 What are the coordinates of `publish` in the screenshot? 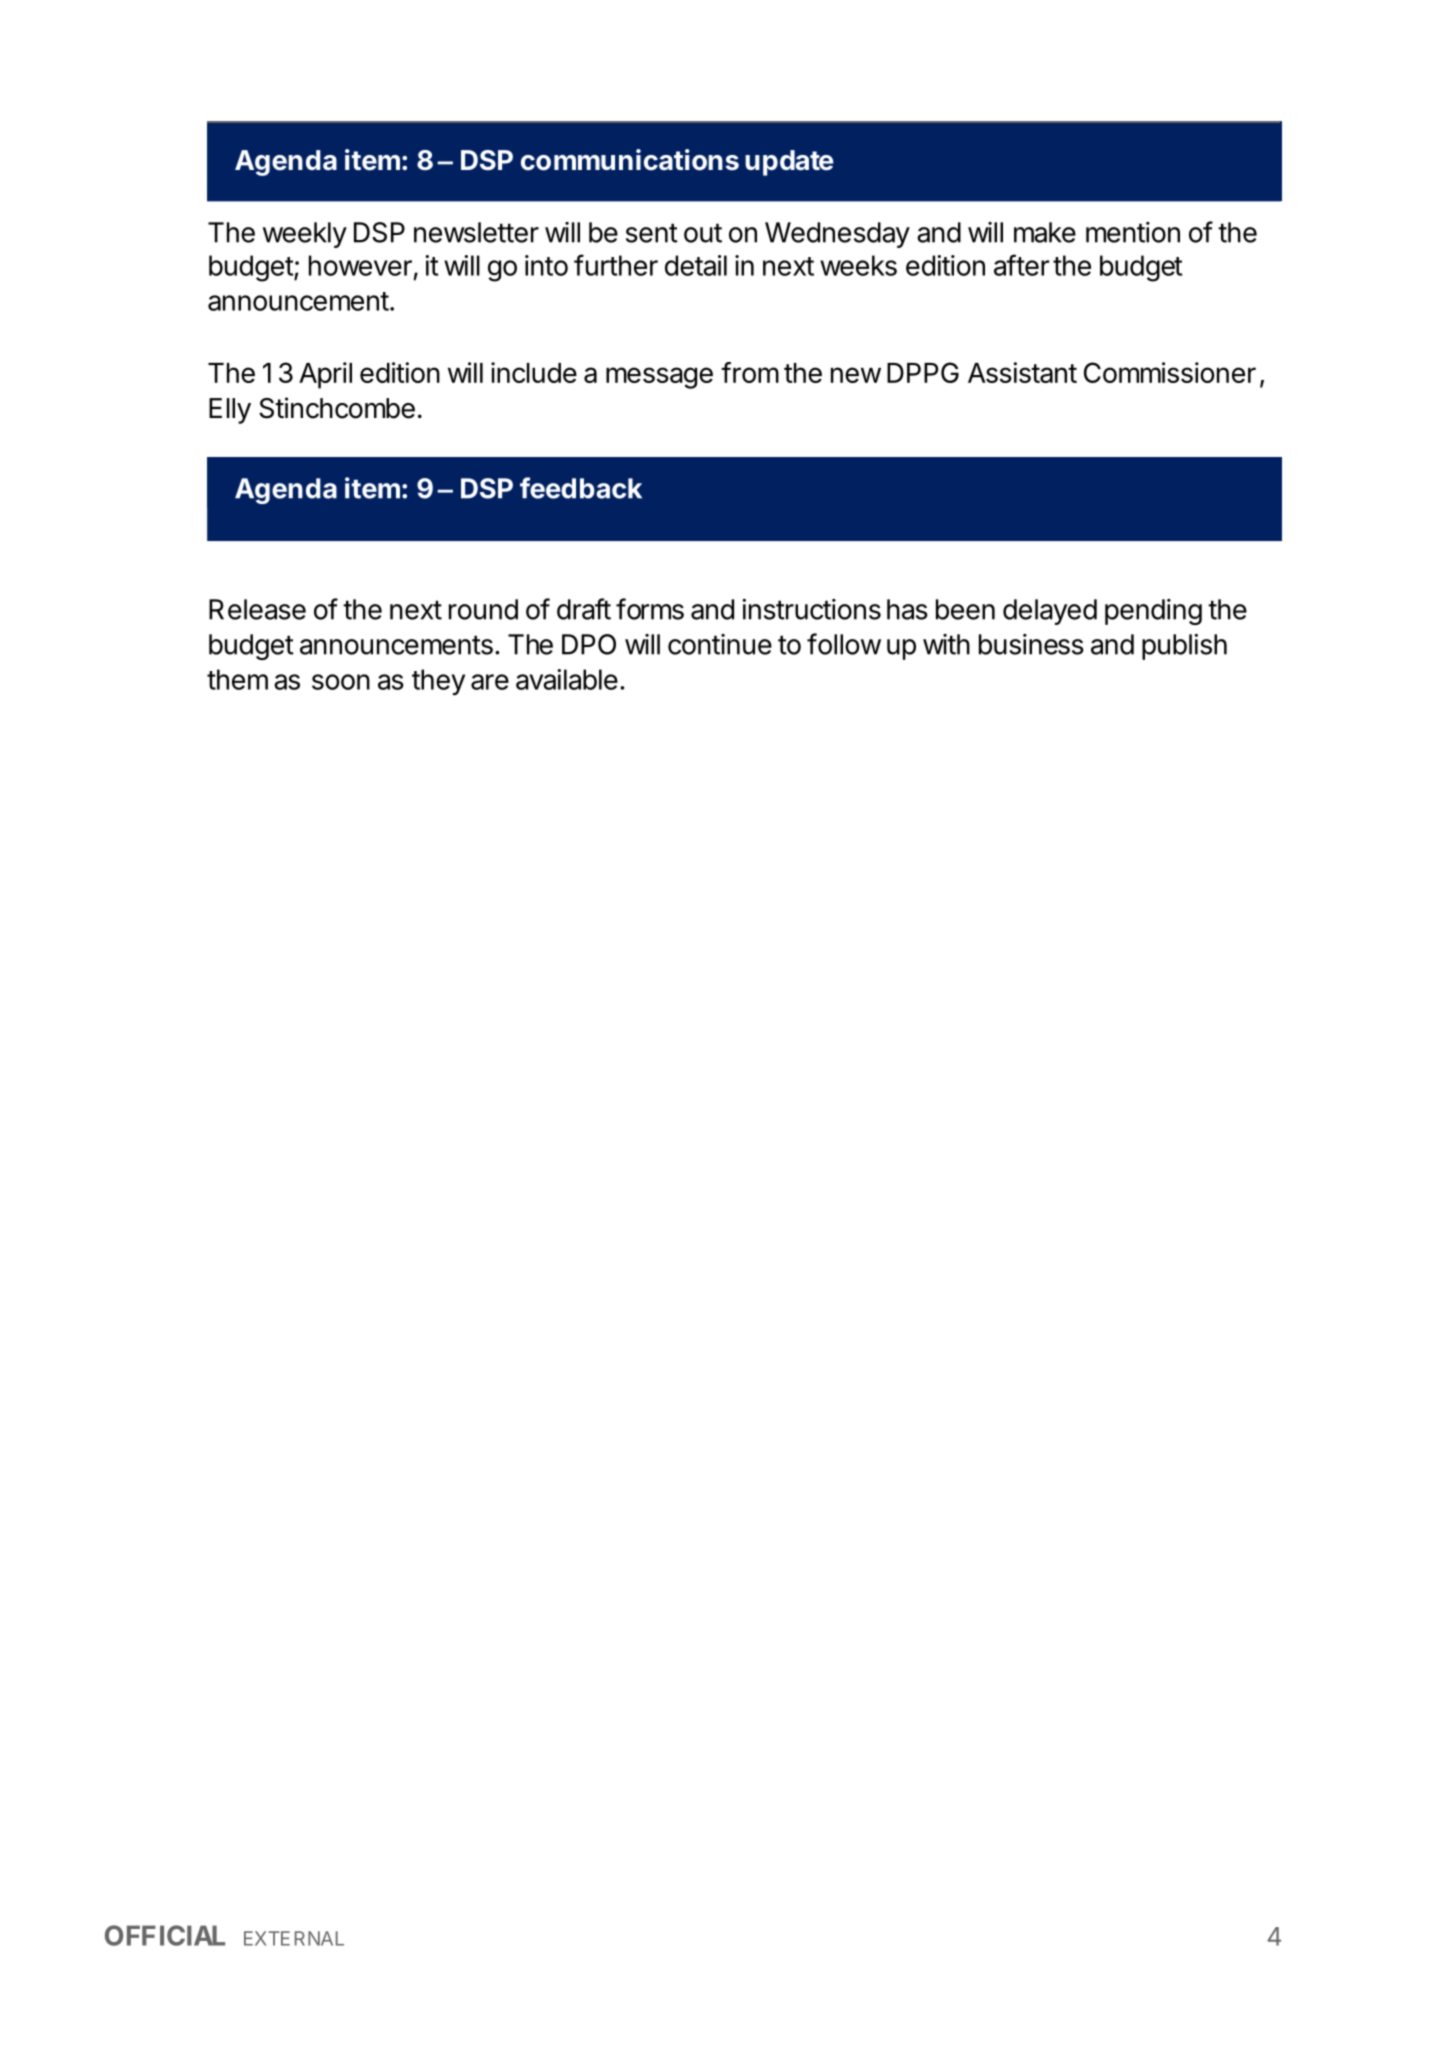 It's located at (1184, 647).
